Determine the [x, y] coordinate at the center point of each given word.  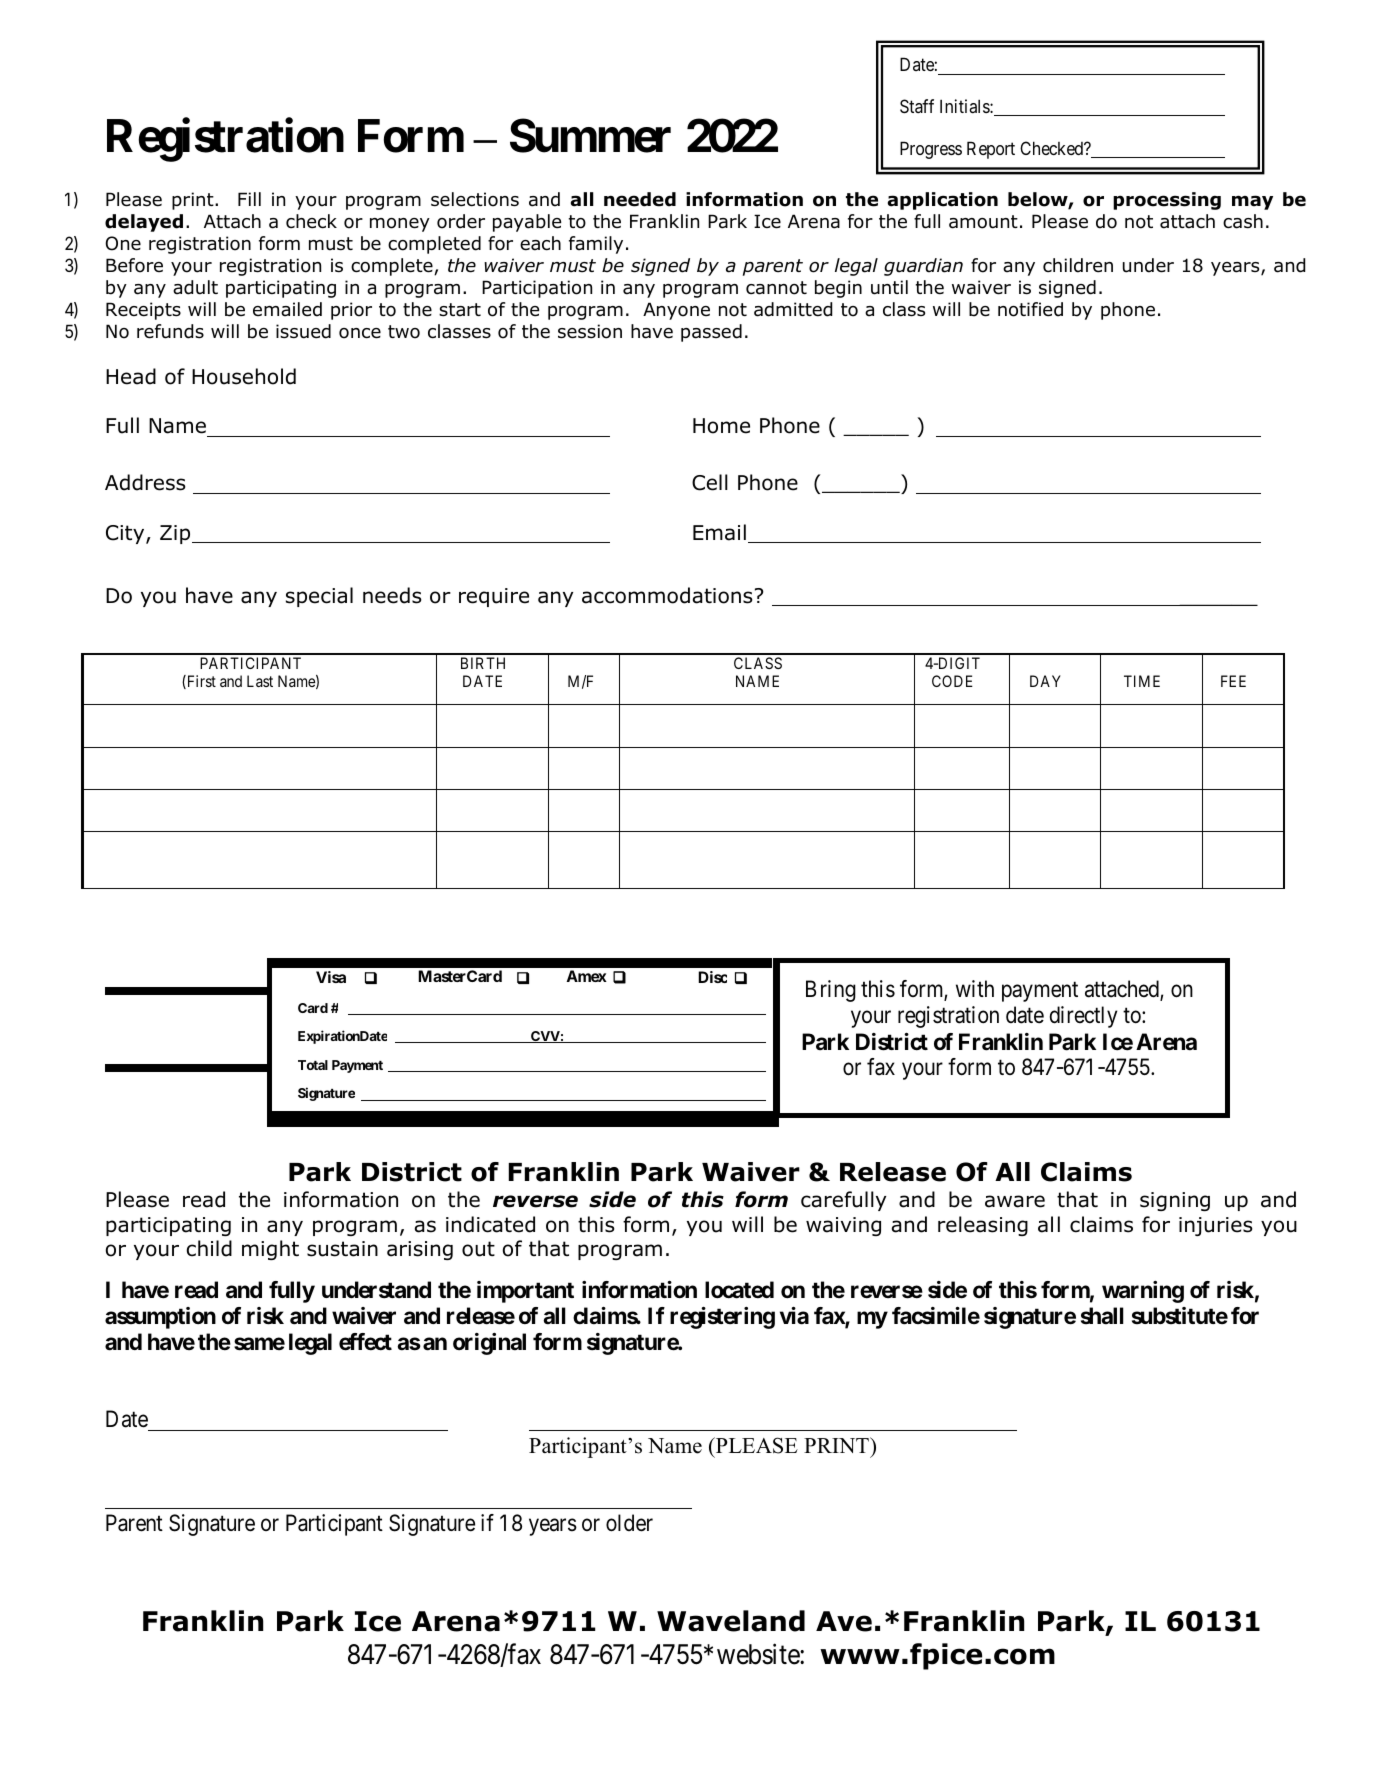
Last [260, 681]
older [629, 1523]
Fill [249, 199]
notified [1030, 309]
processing [1167, 201]
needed [640, 199]
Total [313, 1065]
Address [145, 482]
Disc [712, 977]
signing [1175, 1201]
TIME [1142, 681]
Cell [710, 482]
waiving [843, 1226]
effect [365, 1342]
